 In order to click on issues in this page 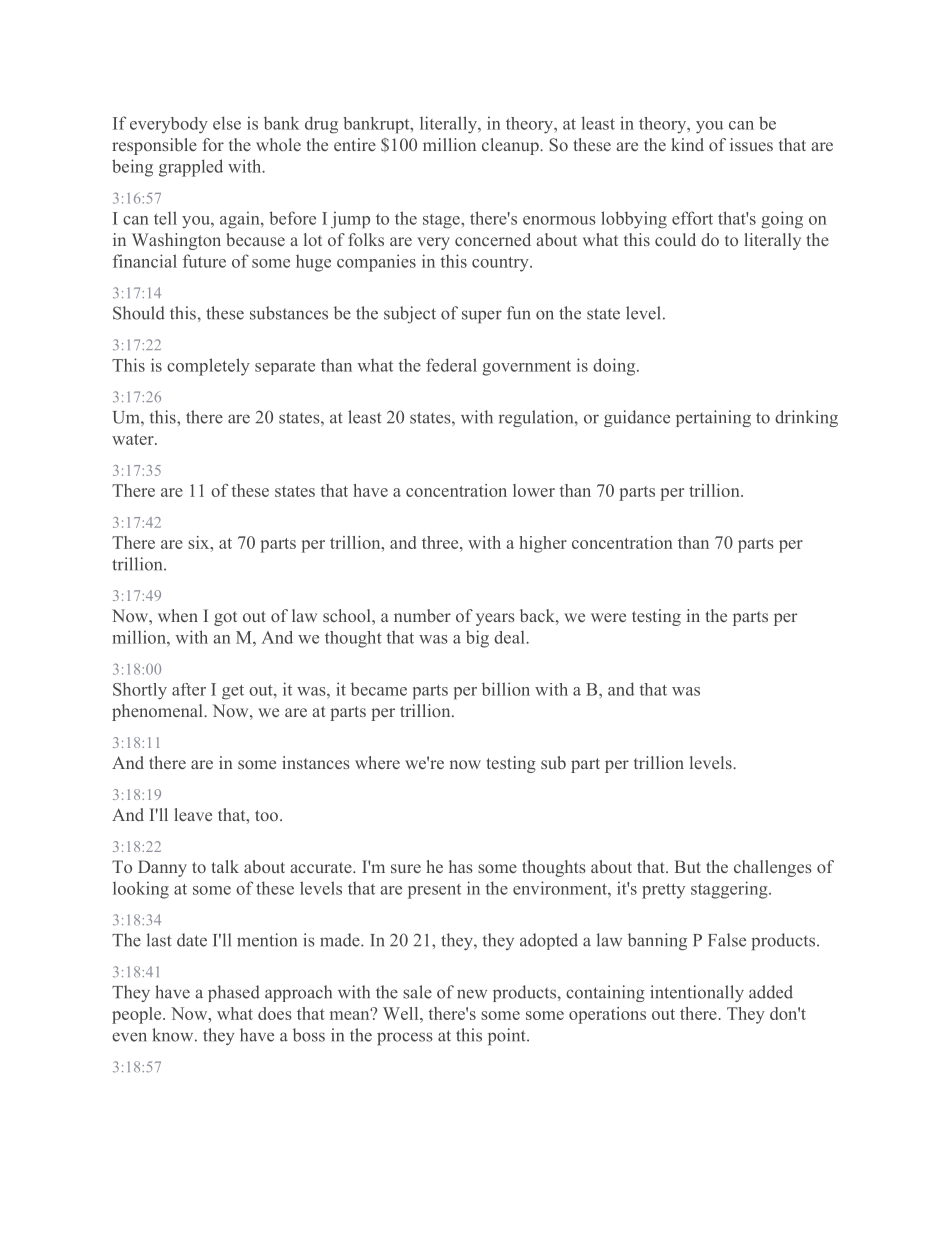, I will do `click(751, 144)`.
